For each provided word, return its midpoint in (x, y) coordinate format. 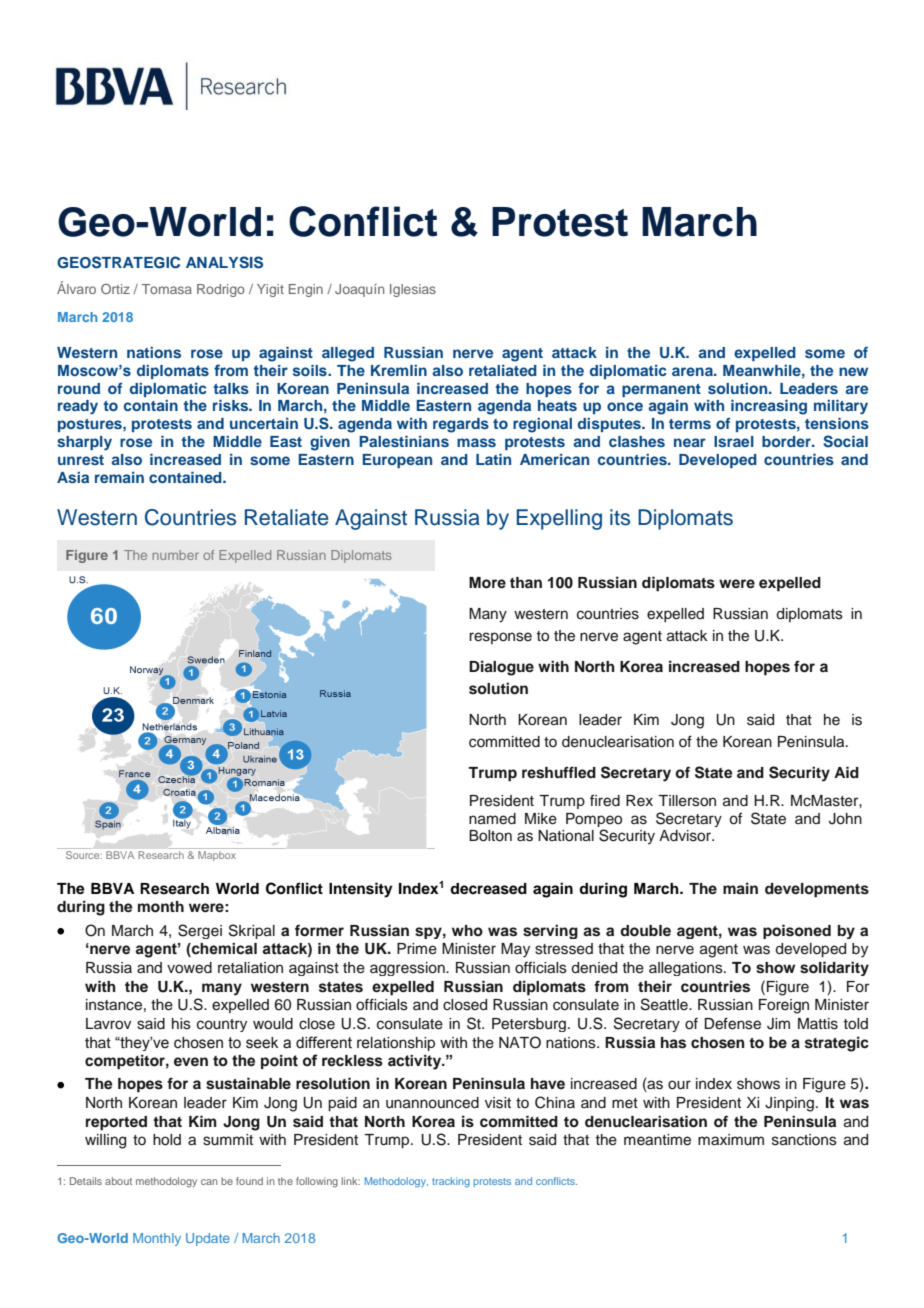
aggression (408, 969)
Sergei (200, 931)
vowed (189, 968)
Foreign (784, 1006)
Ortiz (115, 289)
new (853, 371)
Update (208, 1239)
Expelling (559, 519)
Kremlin (399, 370)
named (492, 819)
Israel (734, 441)
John (845, 819)
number (175, 555)
